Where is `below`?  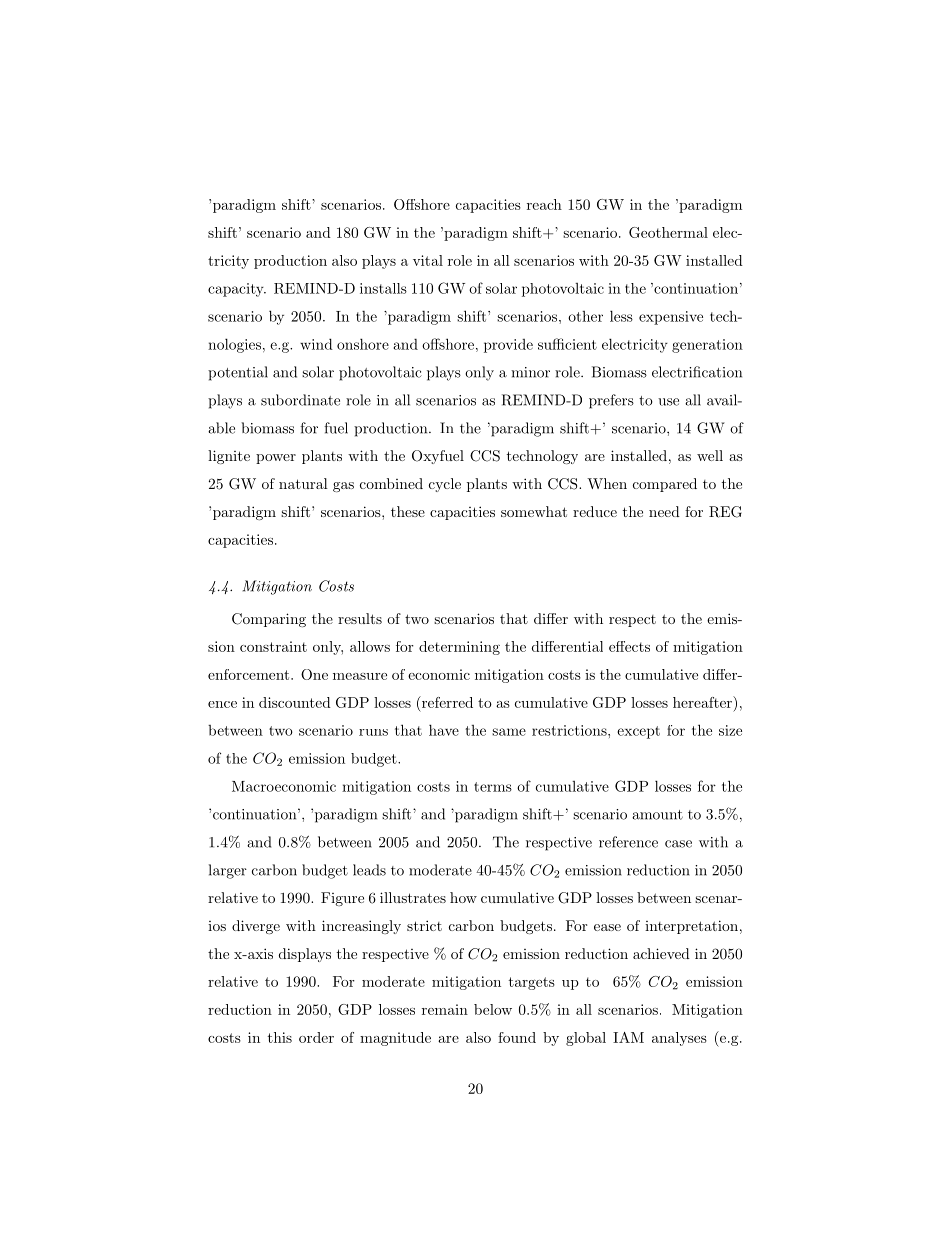
below is located at coordinates (493, 1009).
